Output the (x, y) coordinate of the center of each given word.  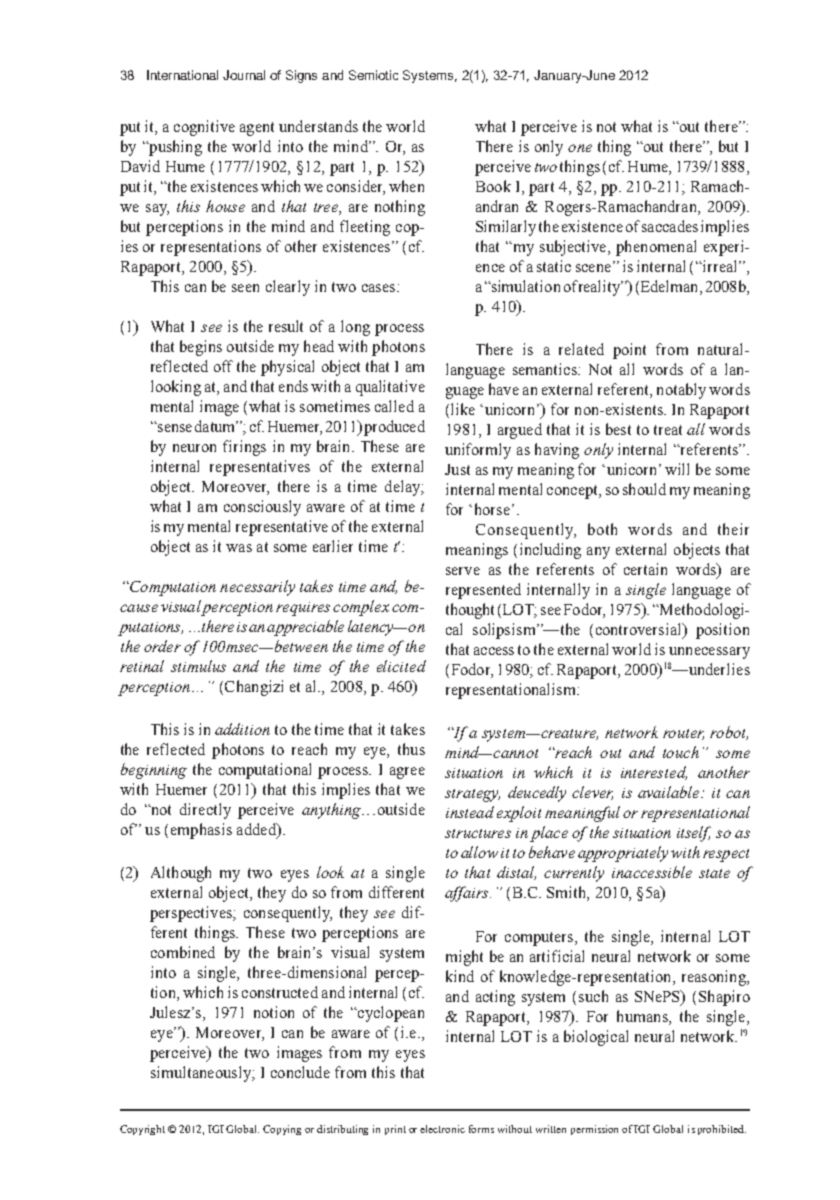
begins (201, 348)
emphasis (201, 831)
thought (470, 611)
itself (694, 834)
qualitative (390, 388)
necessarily (257, 588)
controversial (640, 630)
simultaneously (202, 1074)
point (629, 351)
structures (478, 833)
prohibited (722, 1130)
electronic (442, 1129)
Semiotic (373, 75)
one (580, 148)
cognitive (204, 128)
